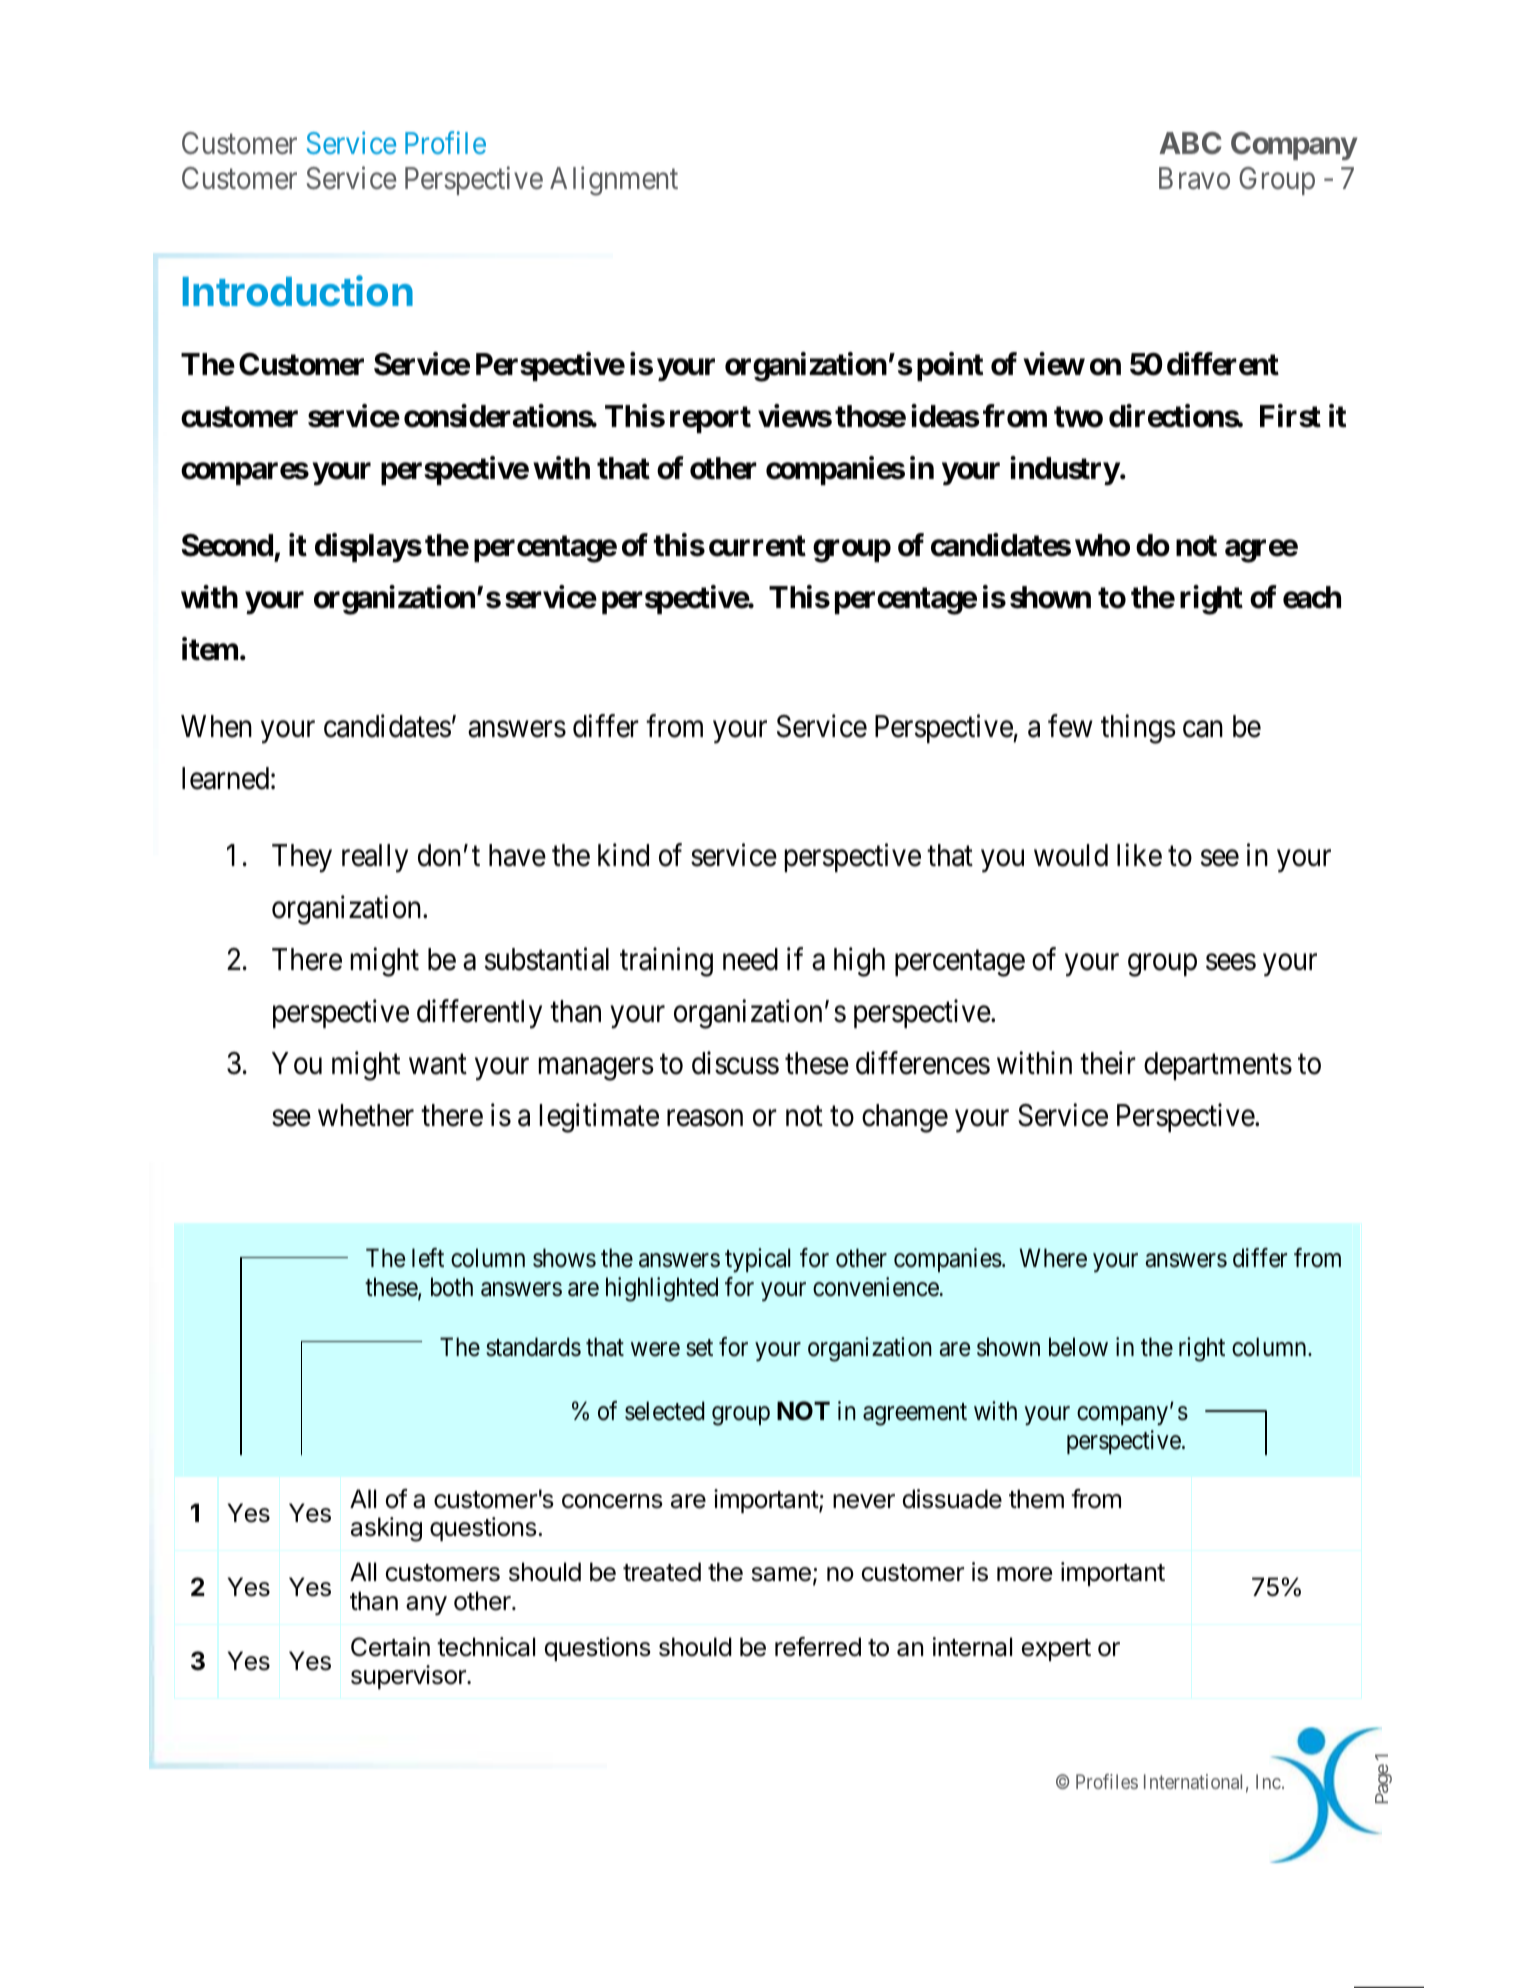  I want to click on referred, so click(818, 1647).
